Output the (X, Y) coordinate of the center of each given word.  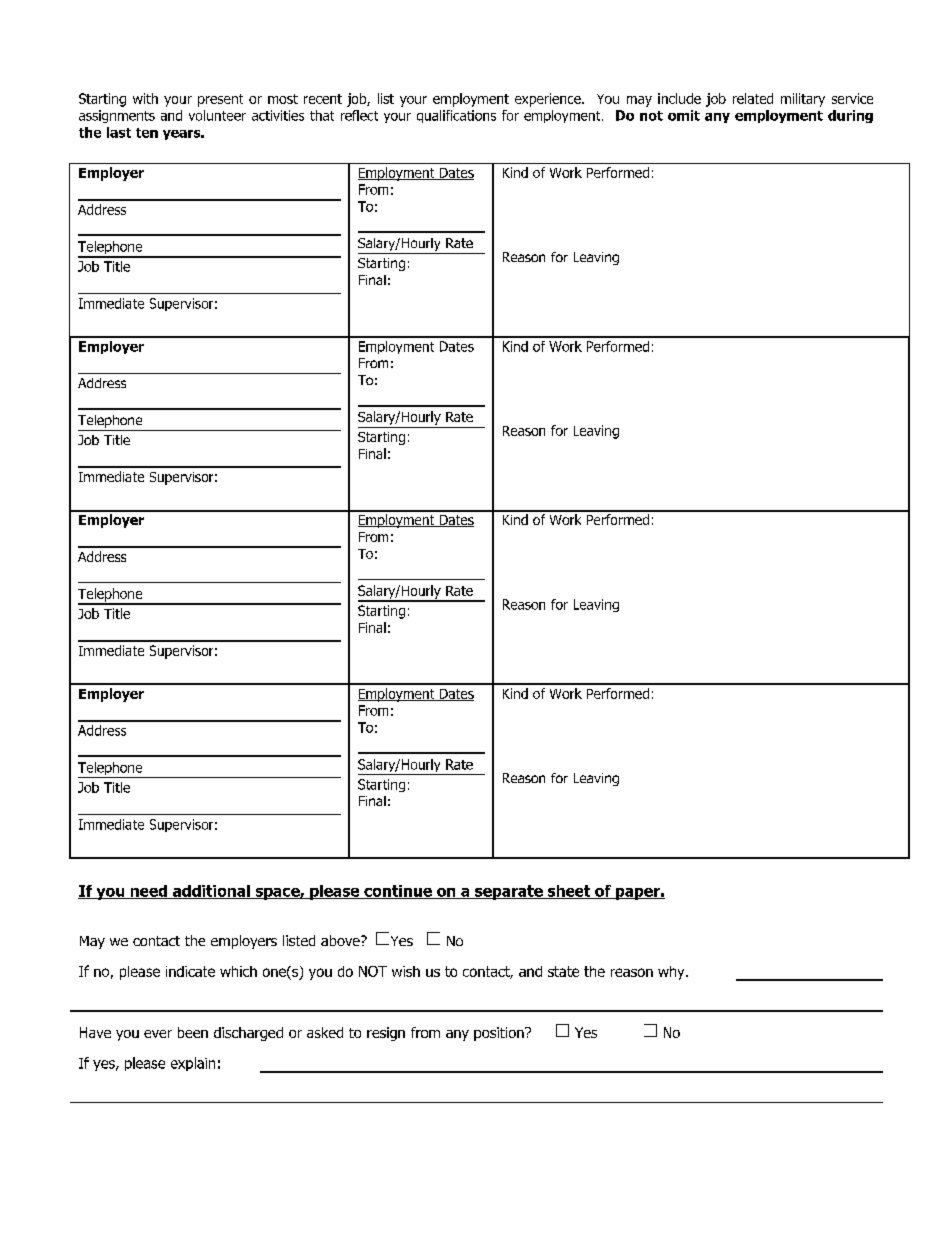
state (563, 971)
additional (211, 892)
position (500, 1034)
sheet (569, 892)
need (148, 892)
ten (147, 133)
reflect (359, 115)
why (672, 973)
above (341, 940)
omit (684, 115)
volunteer (217, 115)
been (193, 1032)
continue (398, 892)
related (753, 98)
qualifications (456, 116)
